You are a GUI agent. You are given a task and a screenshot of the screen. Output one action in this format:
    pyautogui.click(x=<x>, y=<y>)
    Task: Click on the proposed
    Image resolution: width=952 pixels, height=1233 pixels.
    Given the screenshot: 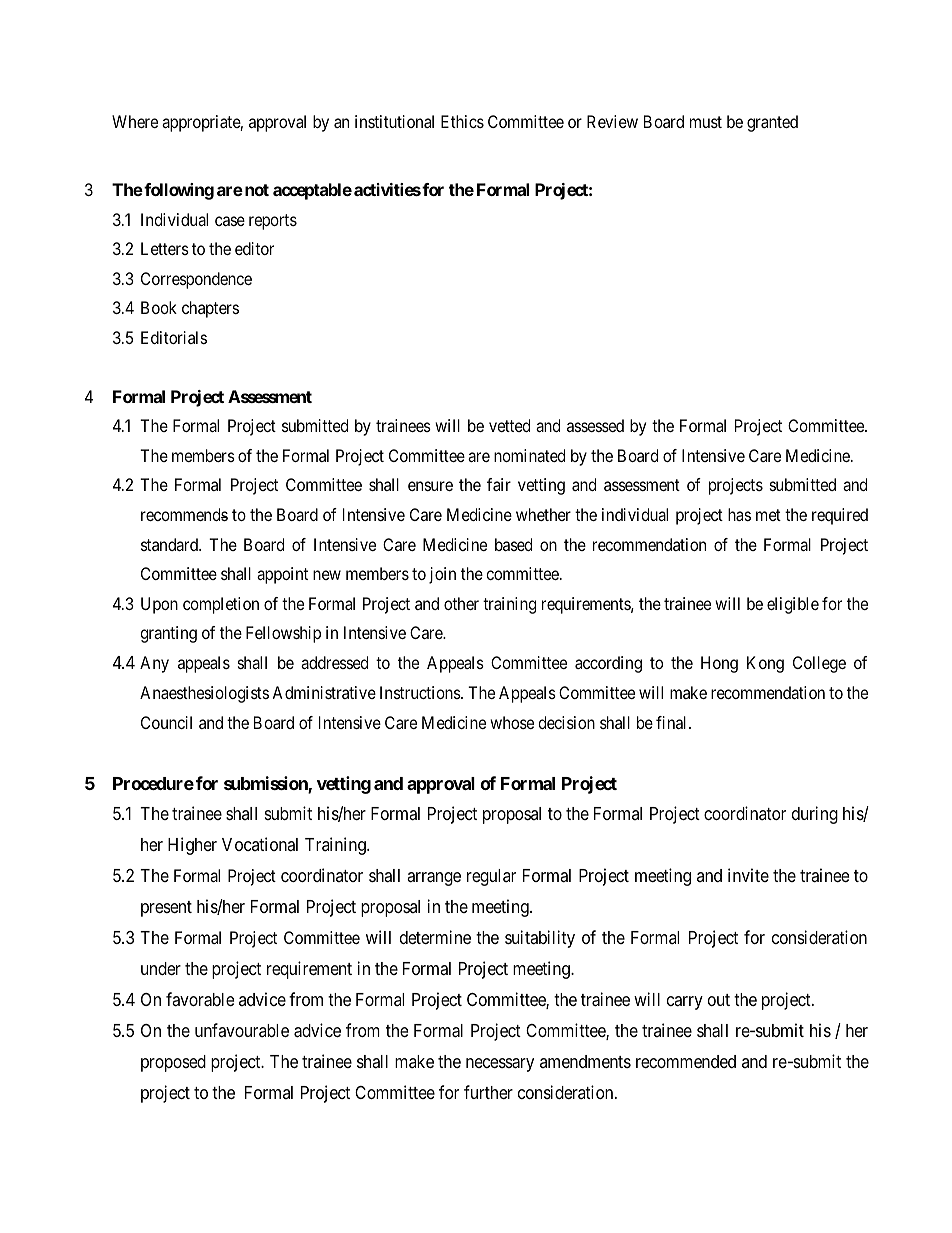 What is the action you would take?
    pyautogui.click(x=173, y=1063)
